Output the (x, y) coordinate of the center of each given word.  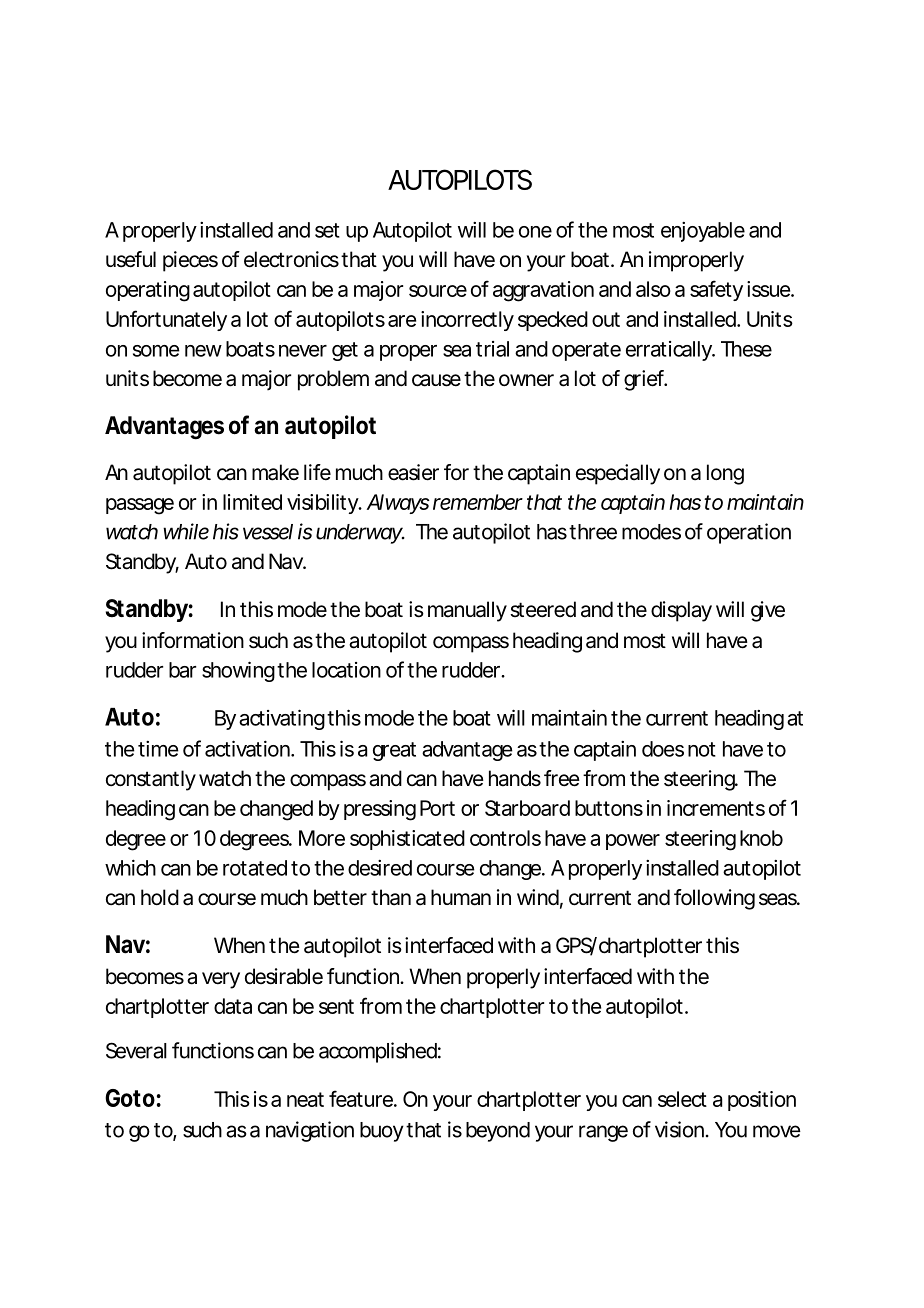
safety (716, 290)
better (340, 897)
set (327, 230)
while (186, 531)
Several (136, 1050)
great (394, 751)
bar (182, 670)
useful (131, 259)
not (702, 749)
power (633, 842)
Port (437, 808)
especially (618, 474)
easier (413, 472)
